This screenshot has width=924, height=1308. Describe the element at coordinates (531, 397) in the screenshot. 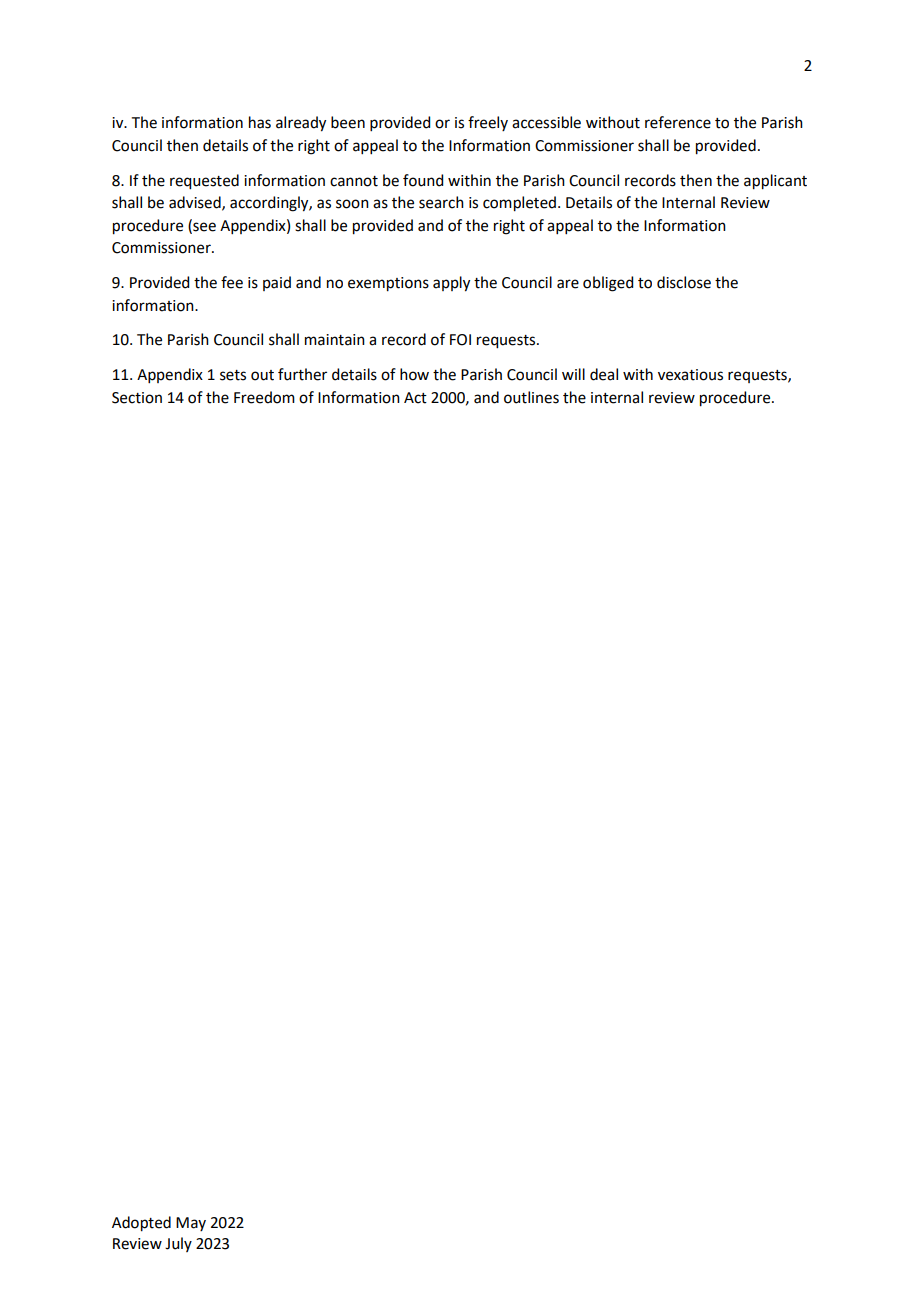

I see `outlines` at that location.
